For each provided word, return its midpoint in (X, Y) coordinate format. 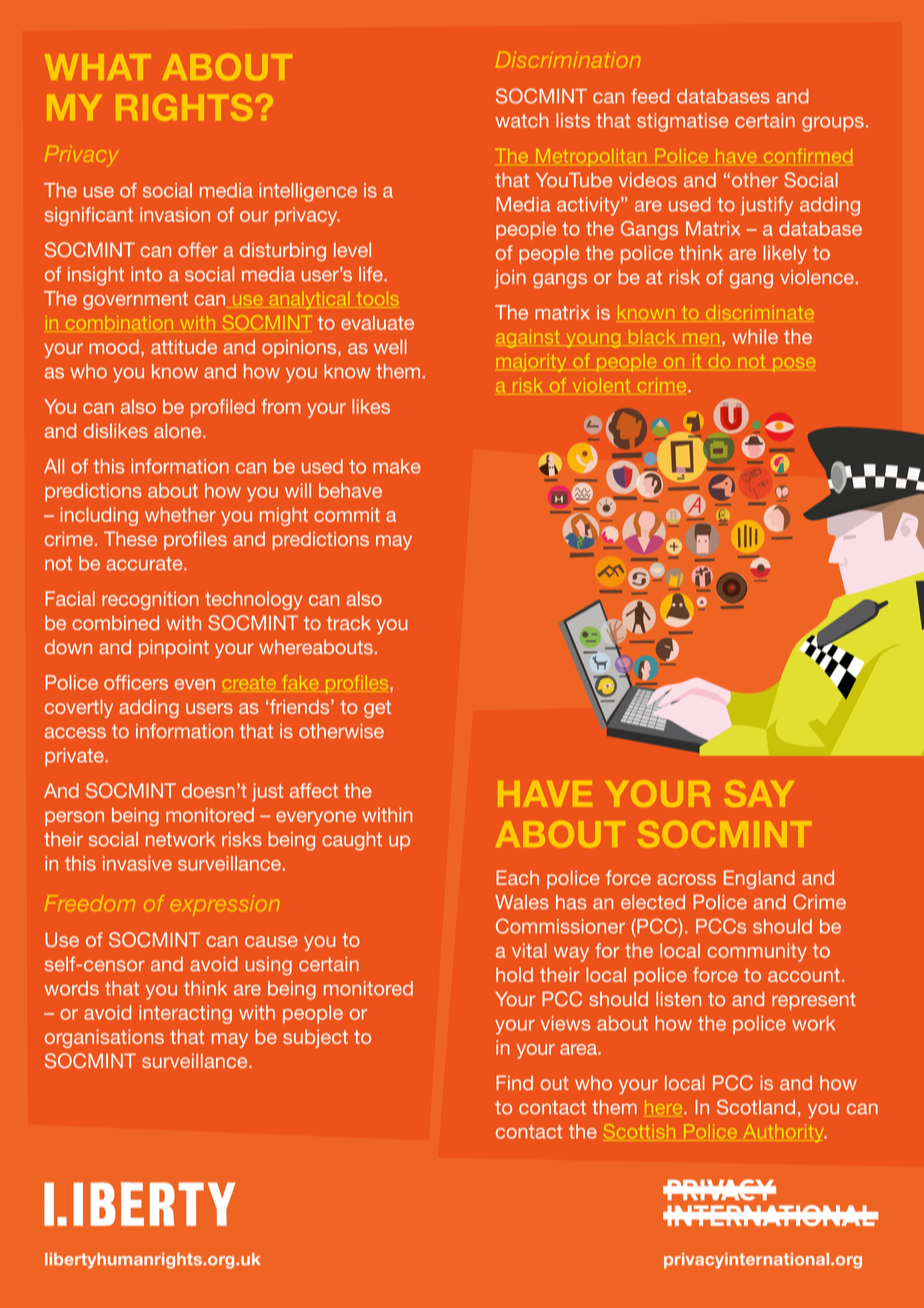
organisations (104, 1038)
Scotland (756, 1107)
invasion (175, 214)
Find (514, 1082)
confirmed (808, 155)
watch (521, 120)
